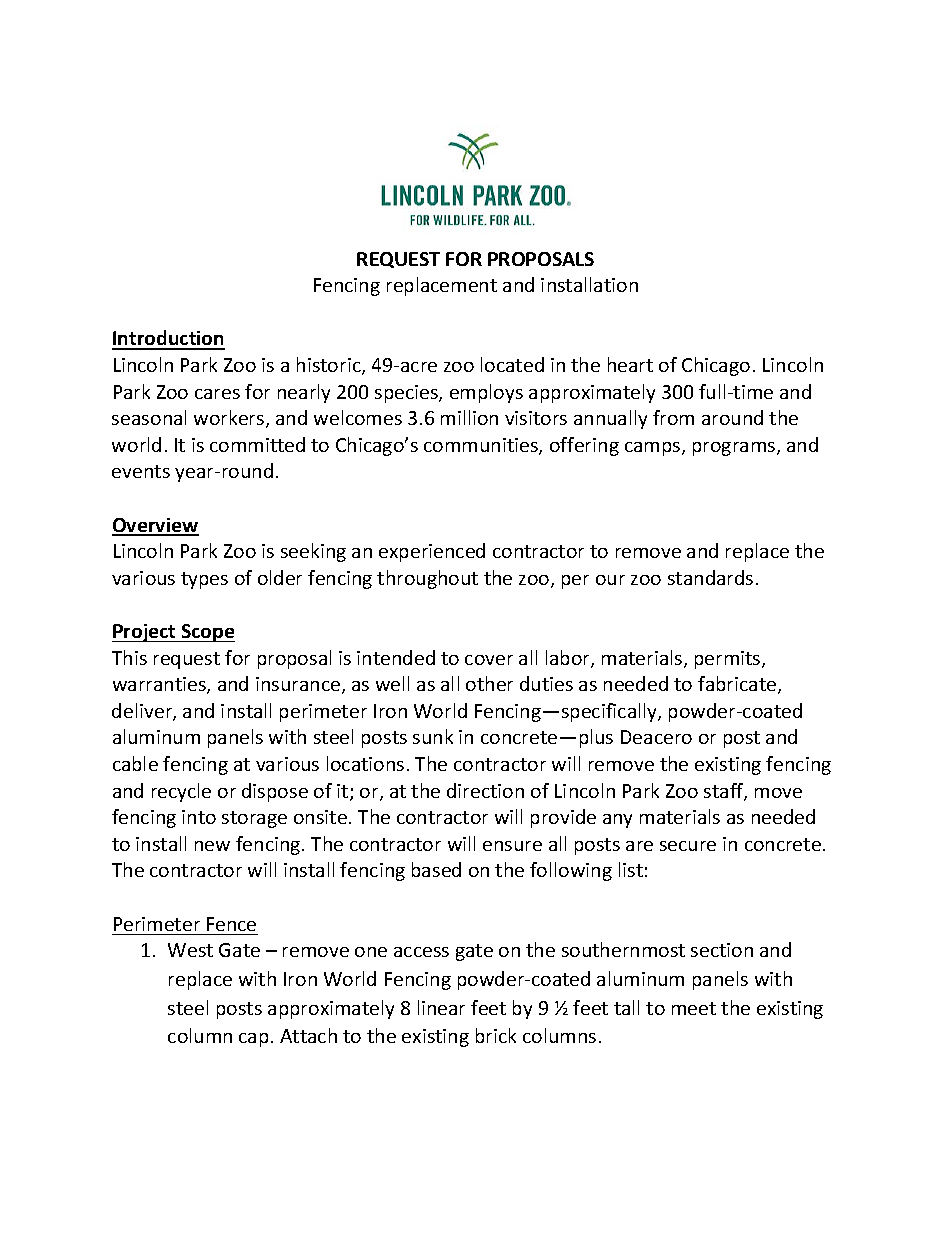 Image resolution: width=952 pixels, height=1233 pixels. Describe the element at coordinates (738, 685) in the screenshot. I see `fabricate` at that location.
